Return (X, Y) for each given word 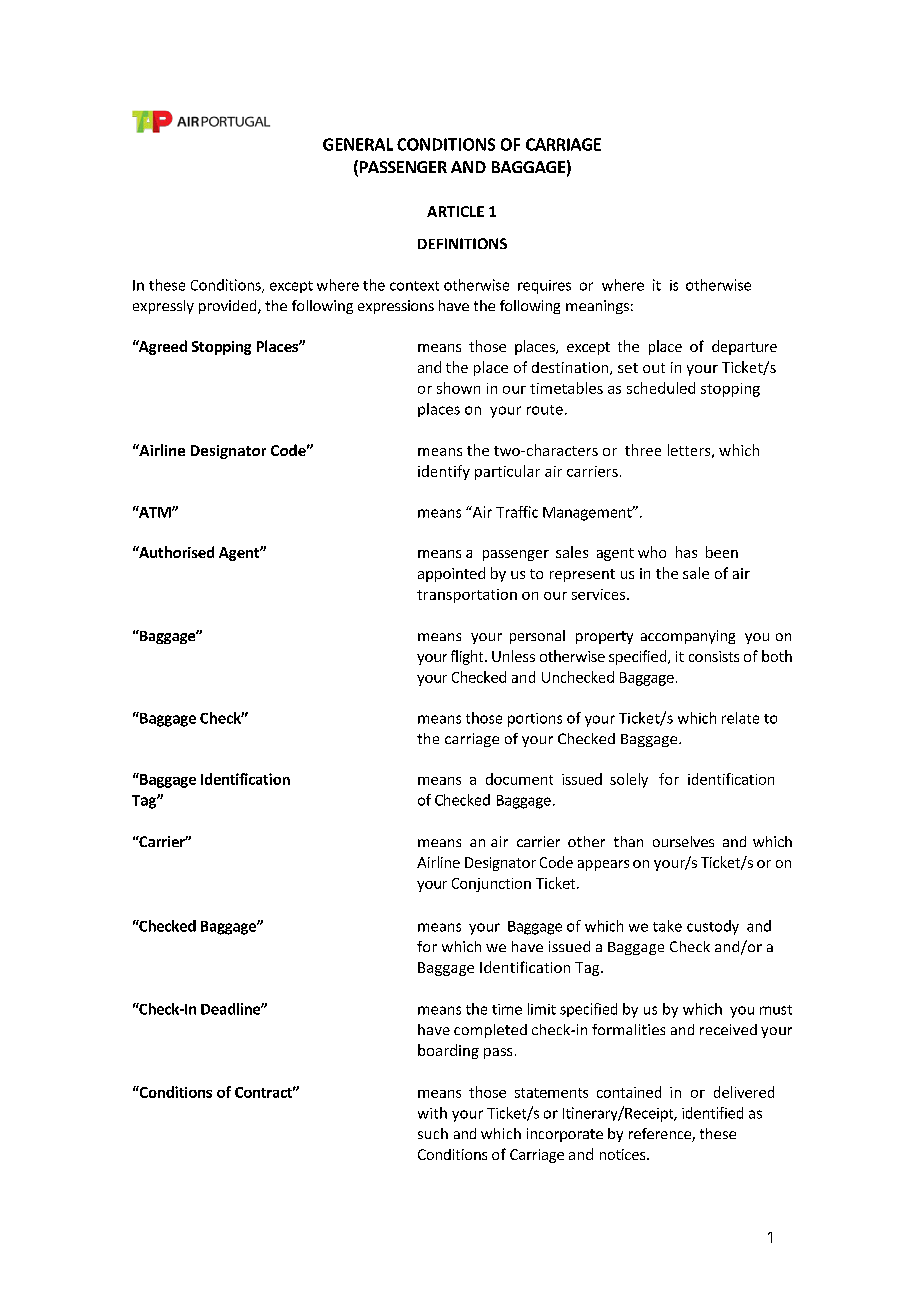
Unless (513, 656)
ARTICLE (455, 211)
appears (603, 865)
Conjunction (491, 885)
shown (458, 388)
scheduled (661, 388)
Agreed (161, 347)
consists (714, 656)
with (432, 1113)
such (433, 1133)
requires (544, 287)
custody (713, 927)
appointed (451, 574)
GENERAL (358, 144)
